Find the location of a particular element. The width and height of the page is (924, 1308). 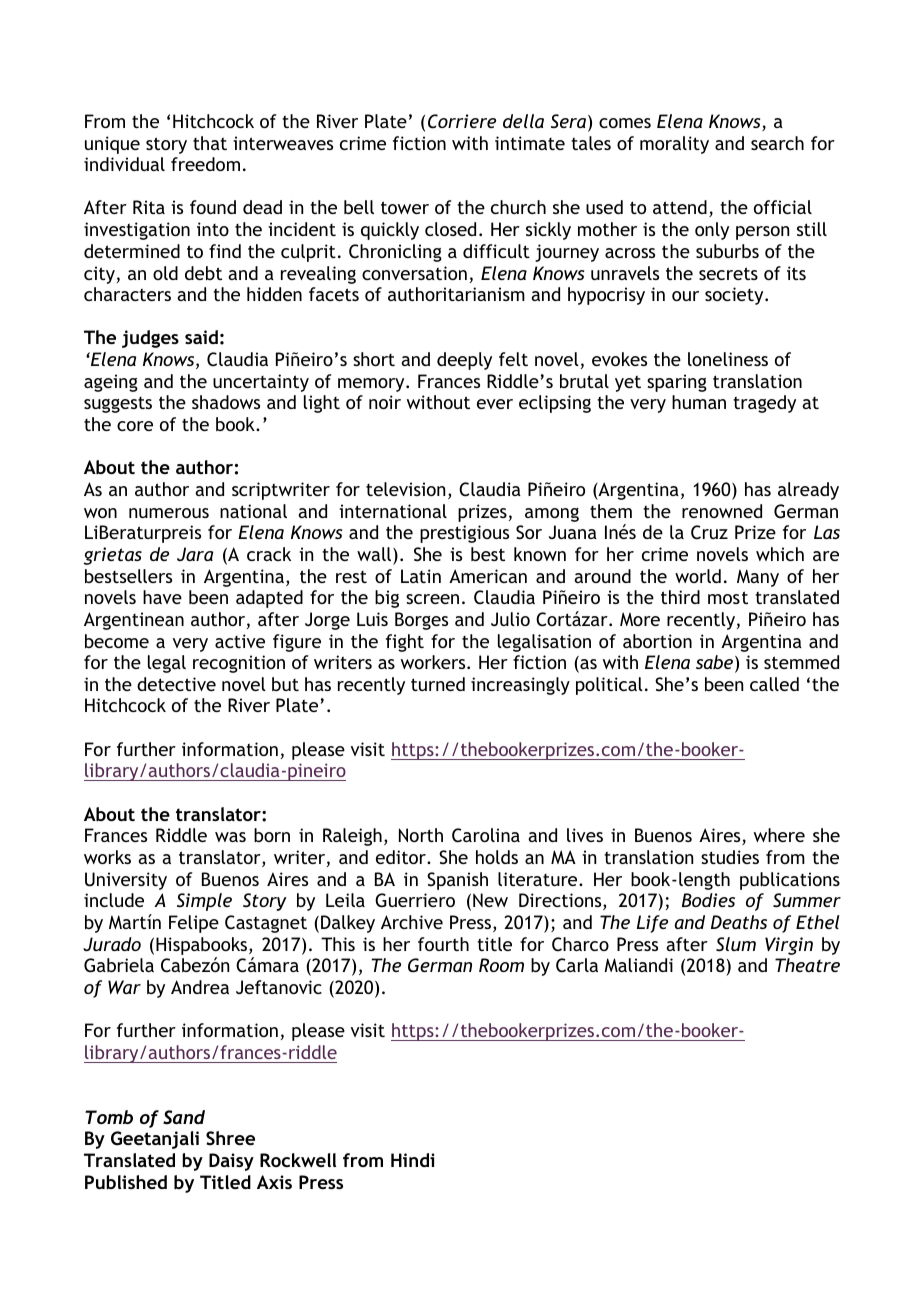

intimate is located at coordinates (530, 143).
